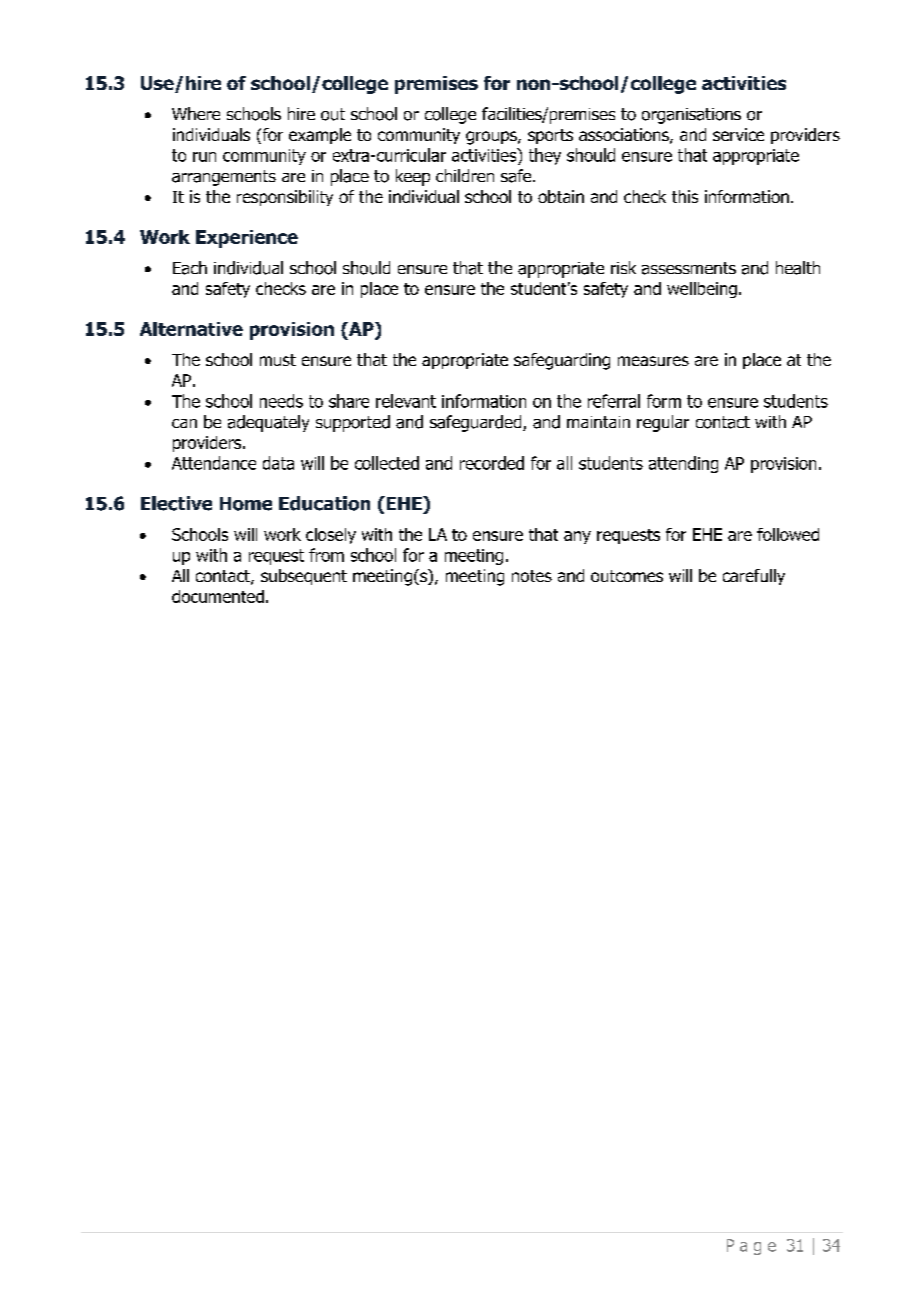  What do you see at coordinates (406, 401) in the screenshot?
I see `relevant` at bounding box center [406, 401].
